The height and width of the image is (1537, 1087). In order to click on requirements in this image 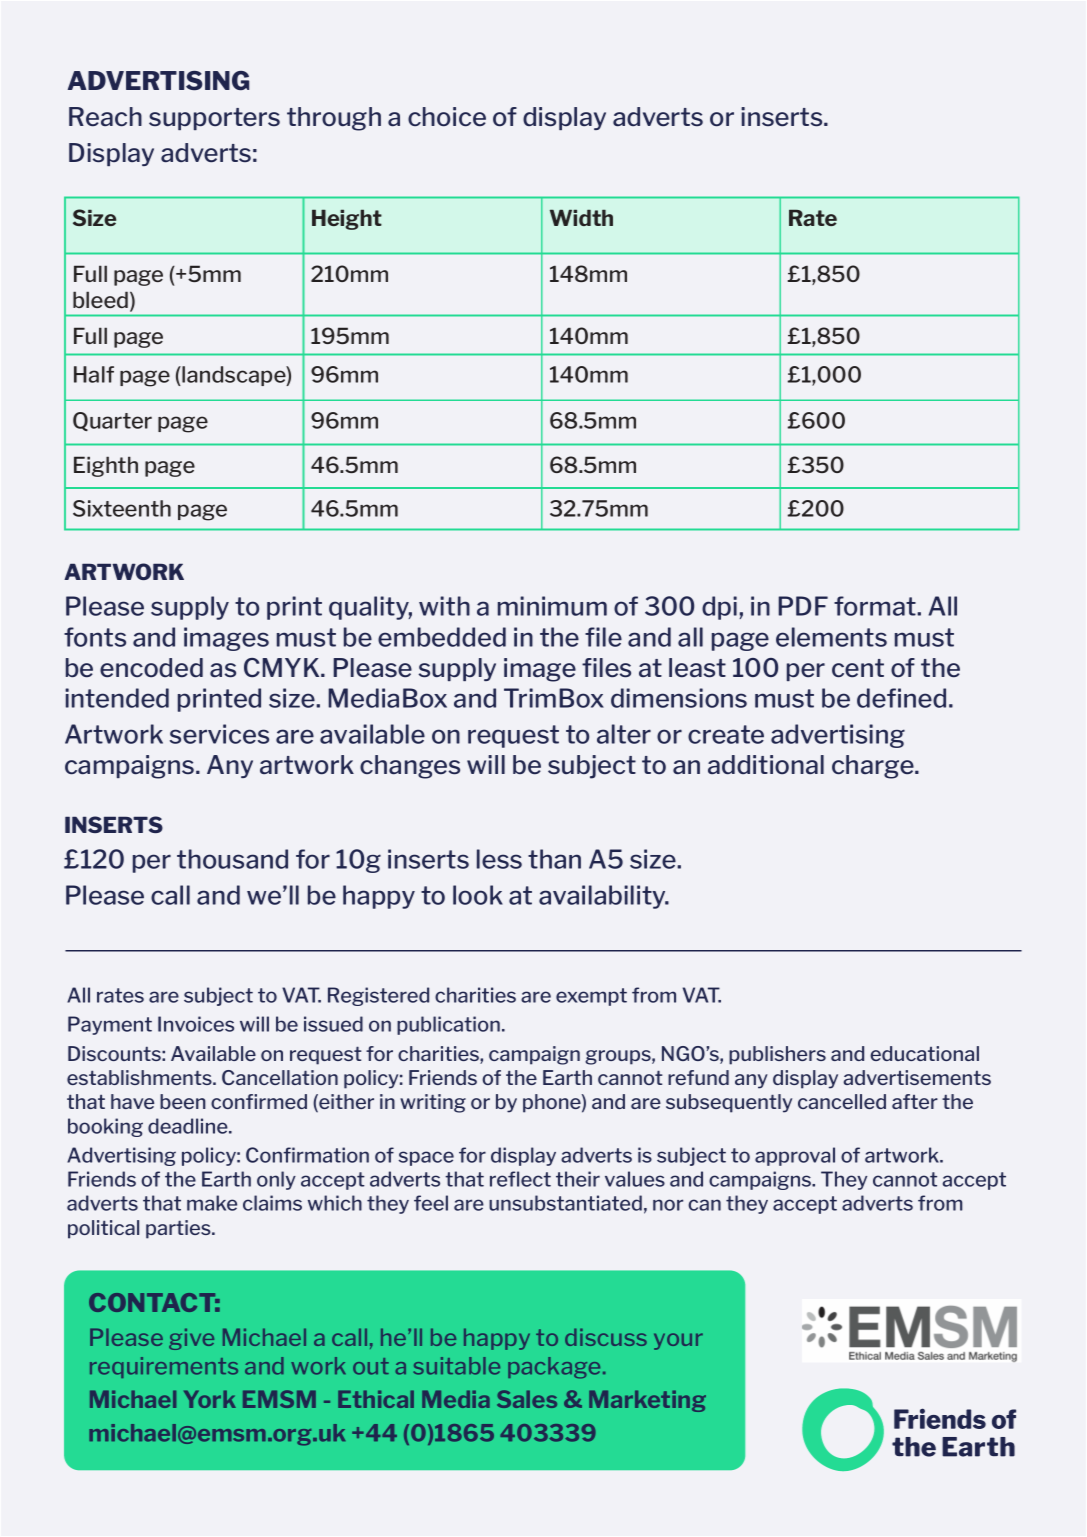, I will do `click(164, 1367)`.
